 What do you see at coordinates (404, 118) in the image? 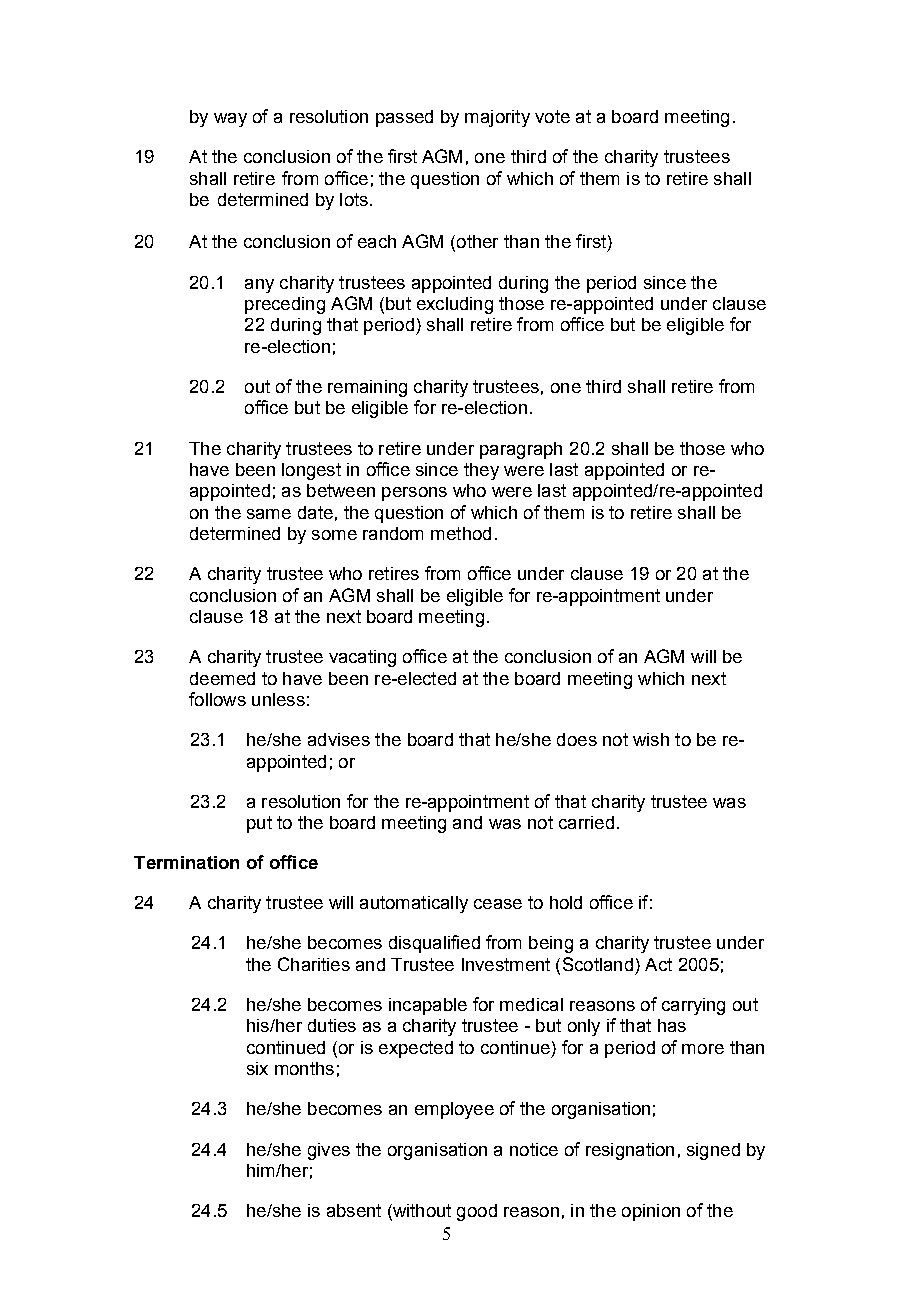
I see `passed` at bounding box center [404, 118].
